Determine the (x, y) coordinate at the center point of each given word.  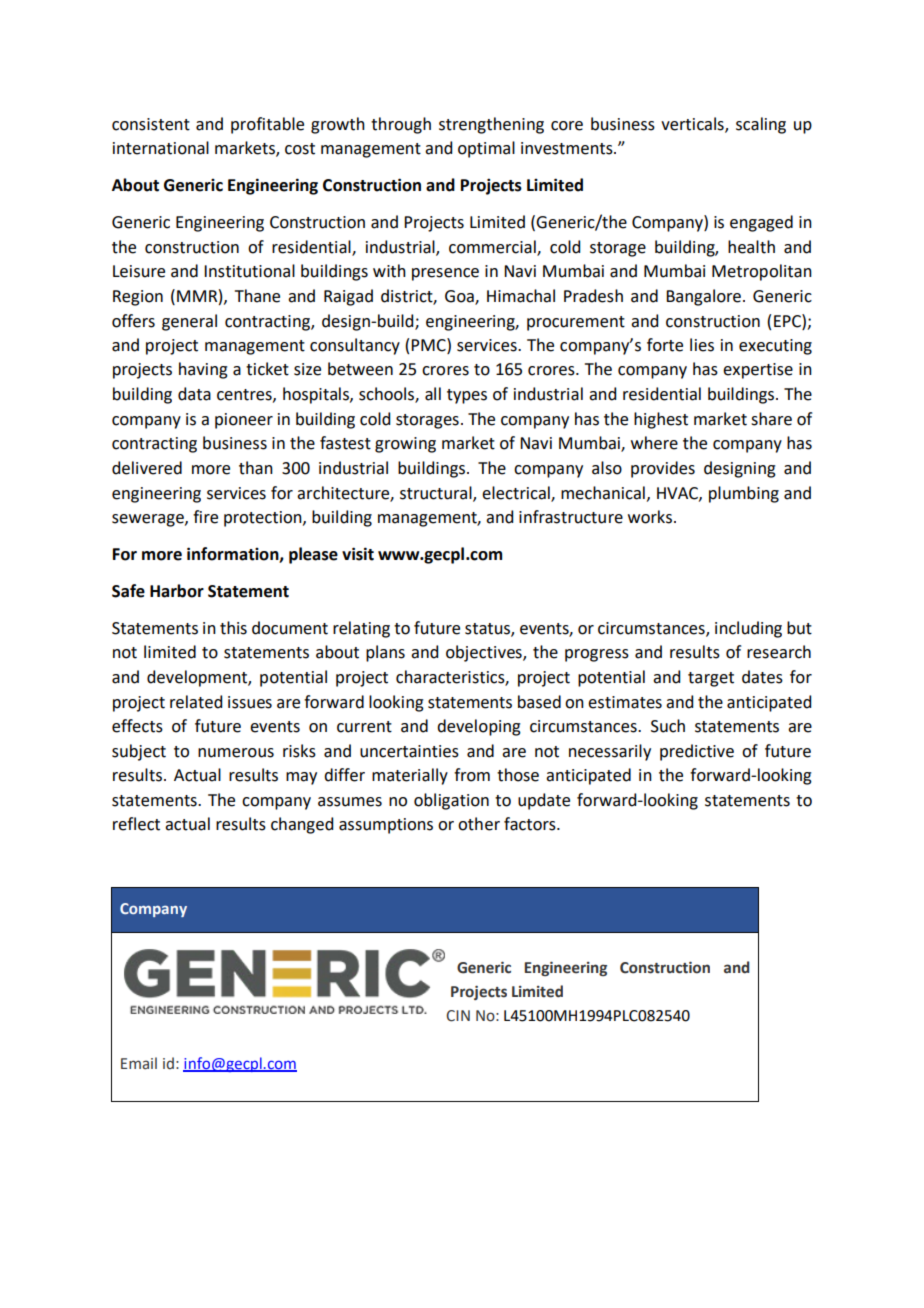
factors (531, 824)
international (161, 148)
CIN (458, 1016)
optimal (486, 149)
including (748, 629)
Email (139, 1063)
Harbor (177, 591)
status (488, 629)
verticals (693, 124)
